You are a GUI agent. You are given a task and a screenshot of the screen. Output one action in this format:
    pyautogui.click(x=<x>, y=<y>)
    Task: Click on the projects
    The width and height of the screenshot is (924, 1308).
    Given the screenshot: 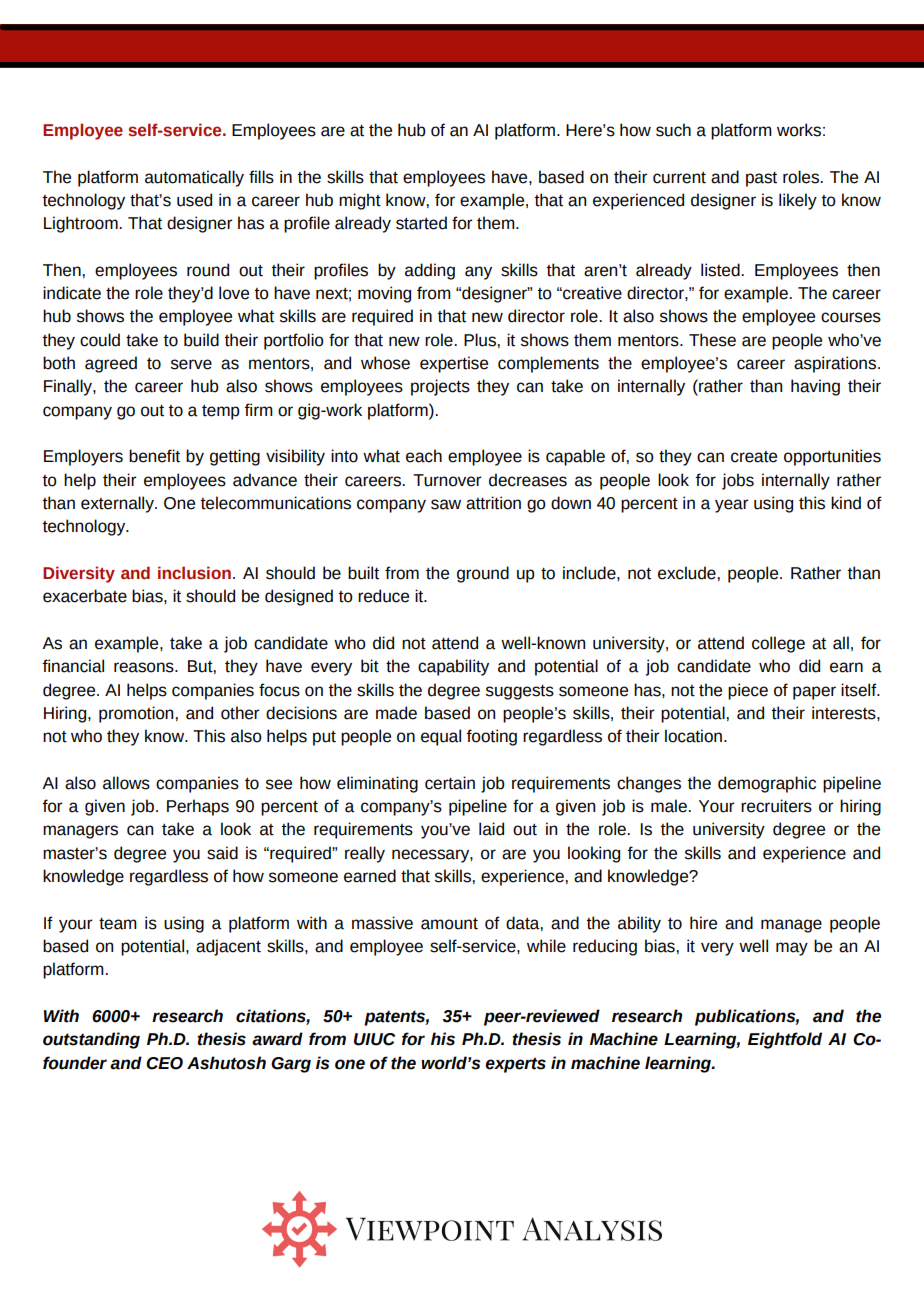 What is the action you would take?
    pyautogui.click(x=440, y=387)
